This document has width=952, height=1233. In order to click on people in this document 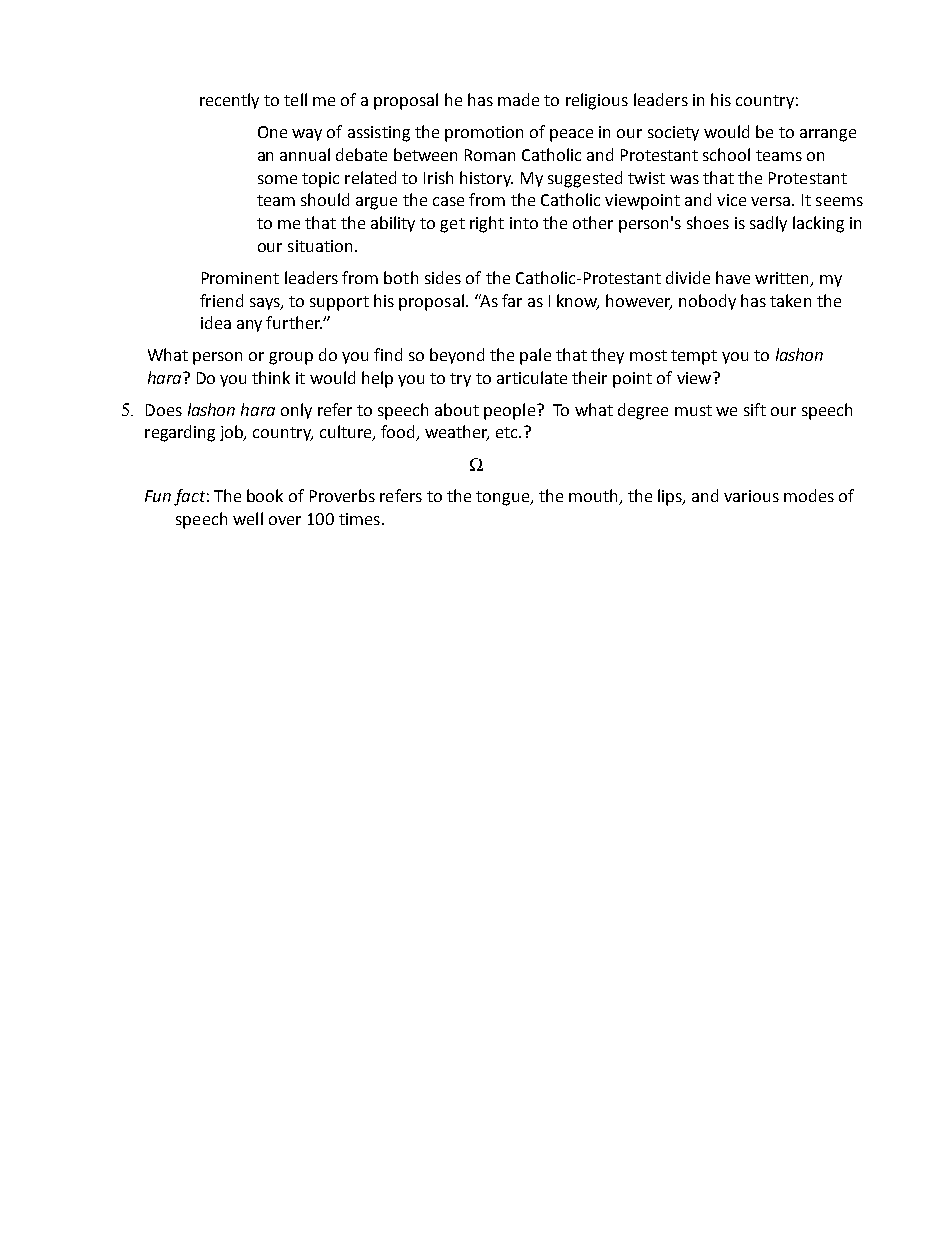, I will do `click(511, 411)`.
